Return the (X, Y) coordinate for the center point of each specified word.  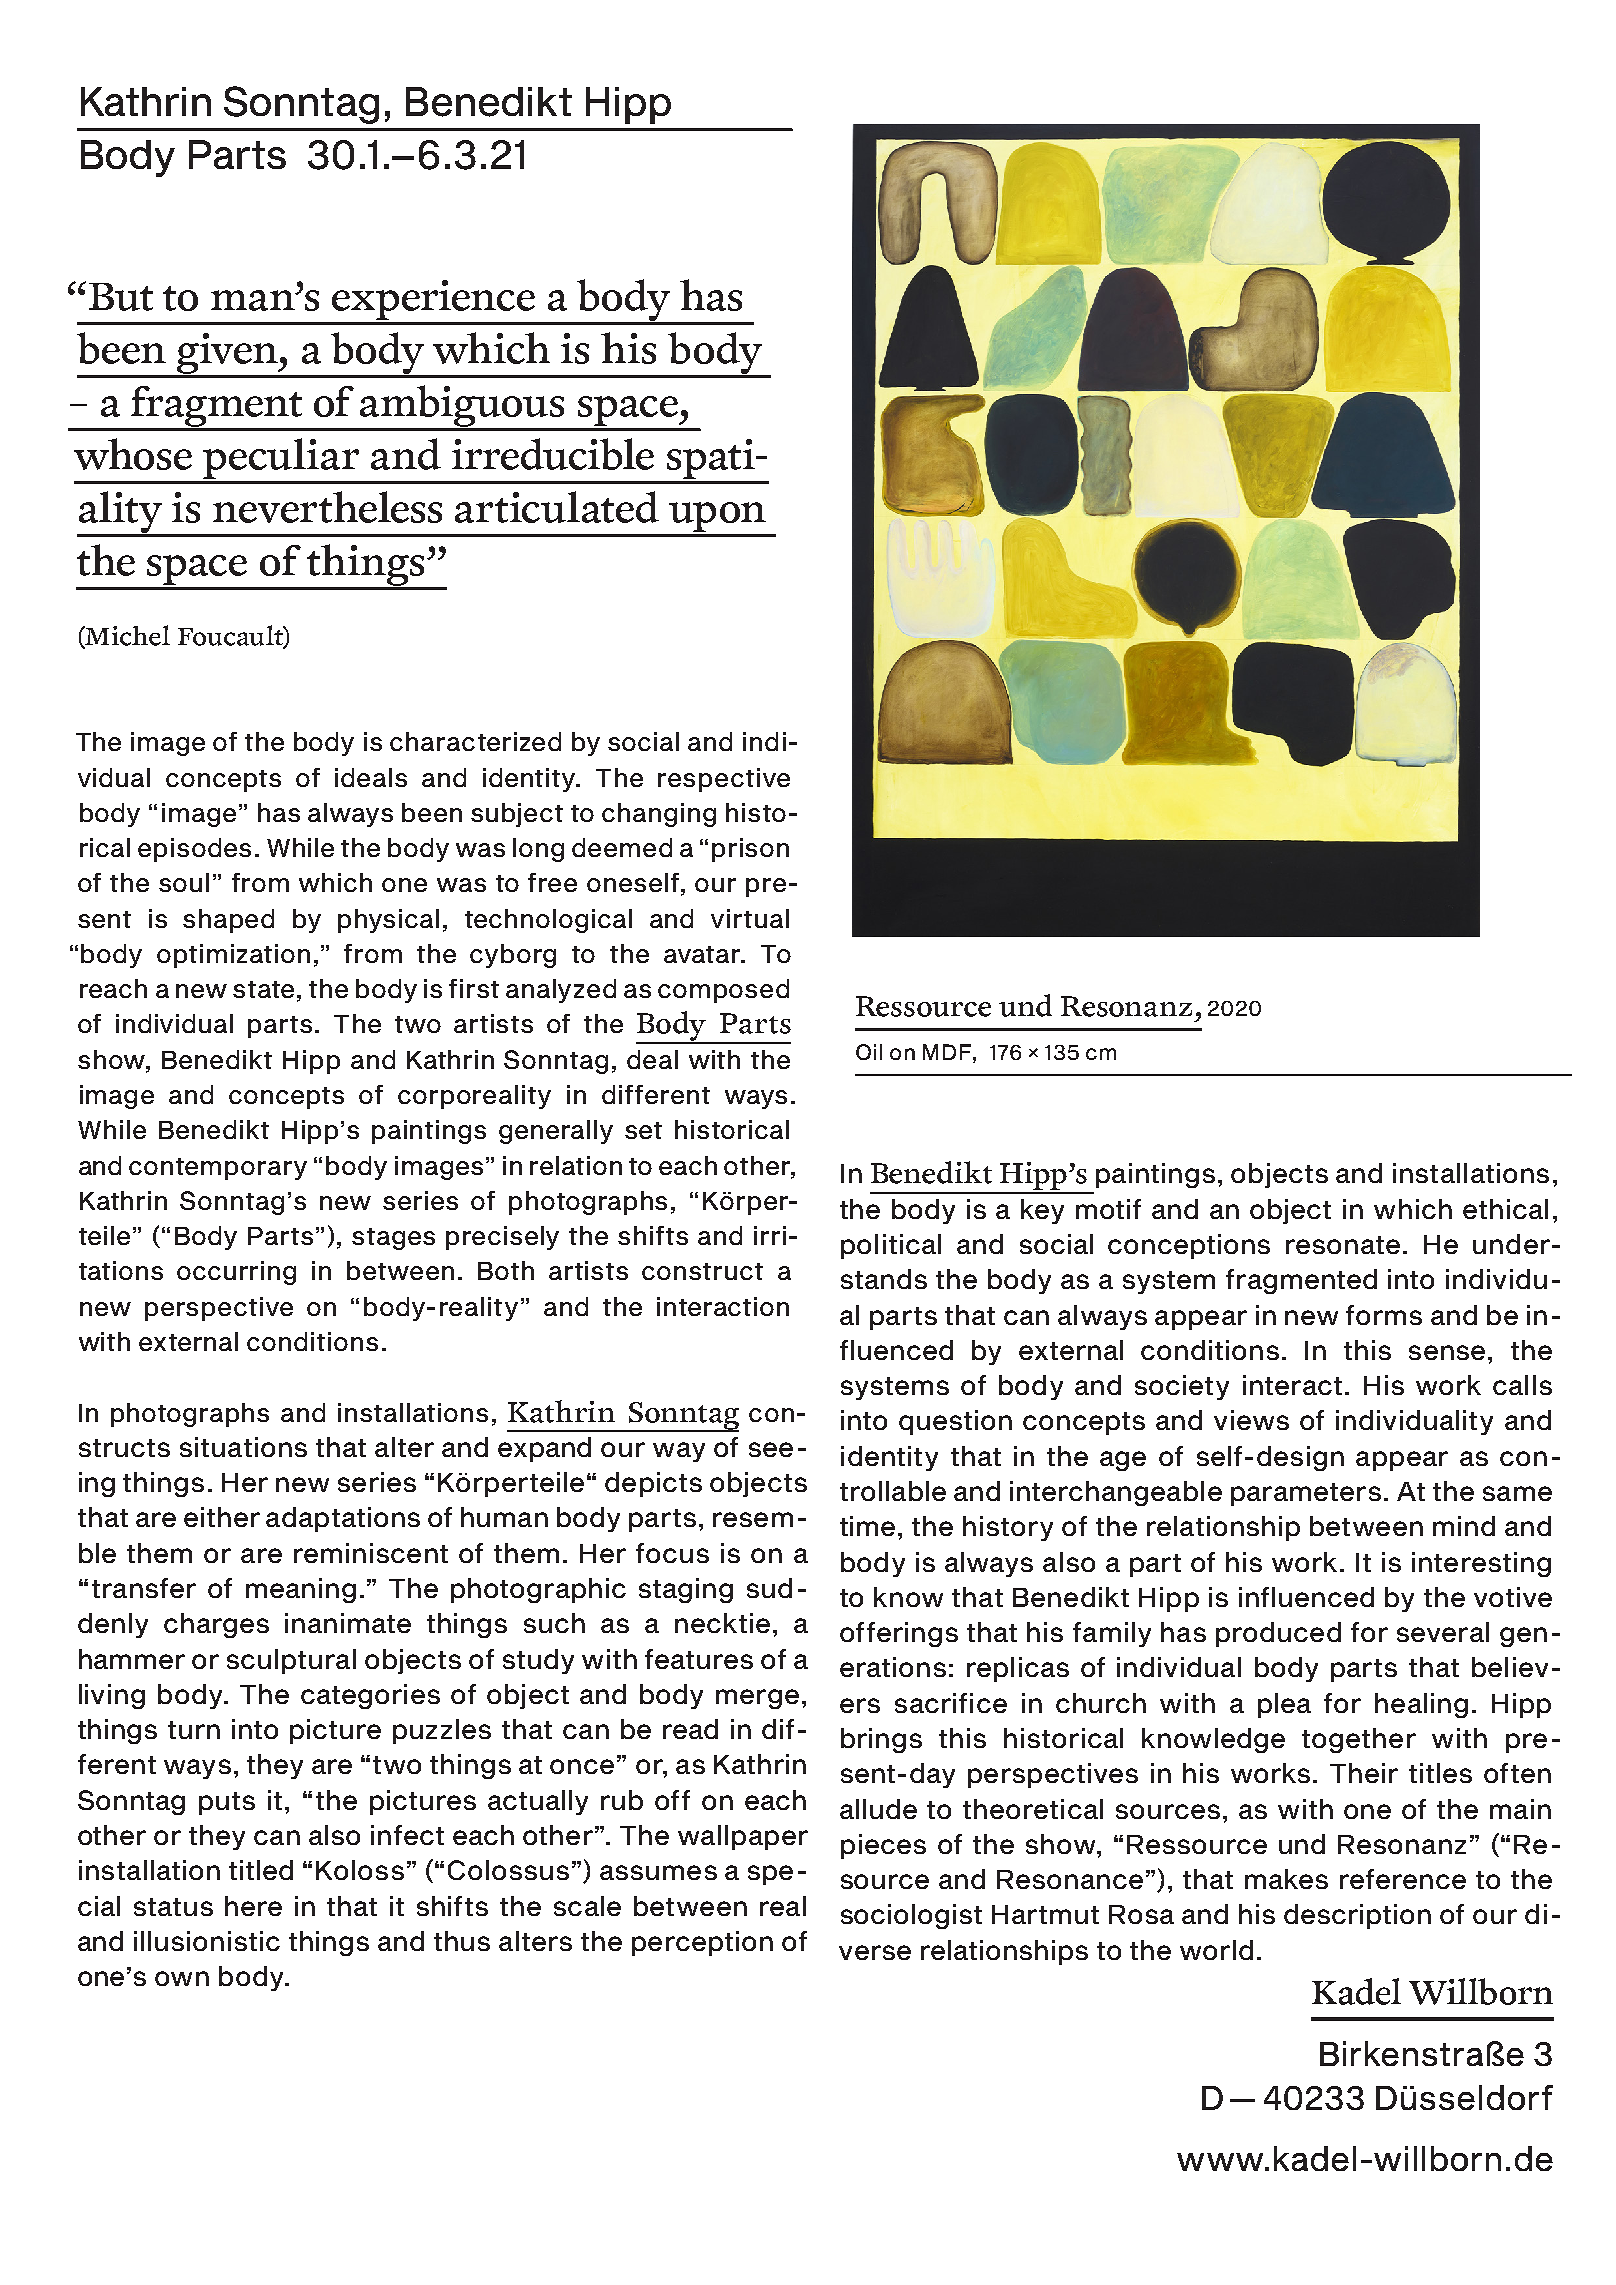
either (222, 1517)
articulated (557, 507)
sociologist (911, 1916)
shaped (228, 921)
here (253, 1906)
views (1251, 1420)
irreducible (553, 454)
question (955, 1422)
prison (750, 850)
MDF (948, 1052)
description (1357, 1916)
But (121, 297)
